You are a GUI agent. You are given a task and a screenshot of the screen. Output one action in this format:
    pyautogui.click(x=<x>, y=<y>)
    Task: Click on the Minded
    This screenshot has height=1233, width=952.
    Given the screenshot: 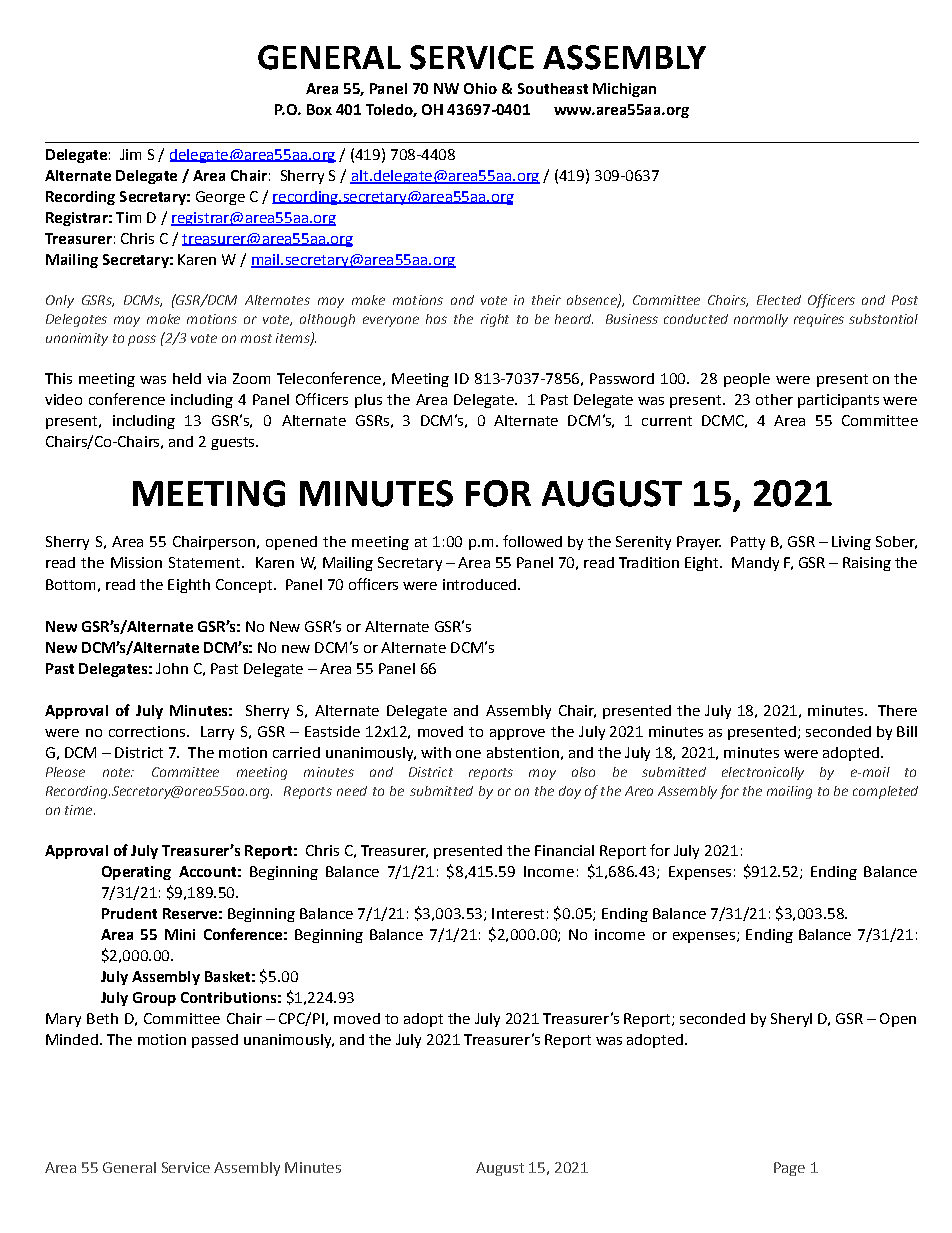 What is the action you would take?
    pyautogui.click(x=72, y=1039)
